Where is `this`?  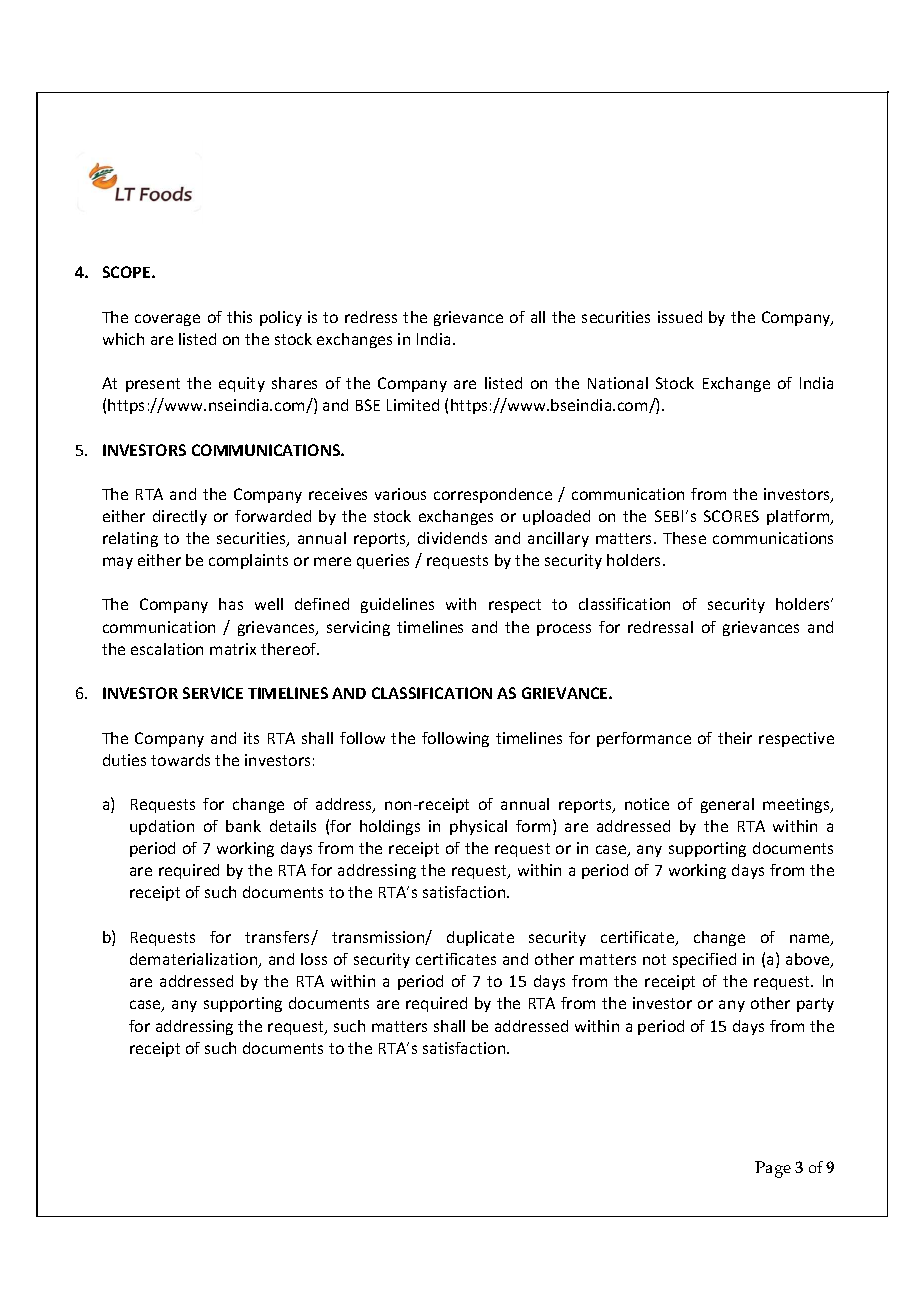 this is located at coordinates (239, 317).
